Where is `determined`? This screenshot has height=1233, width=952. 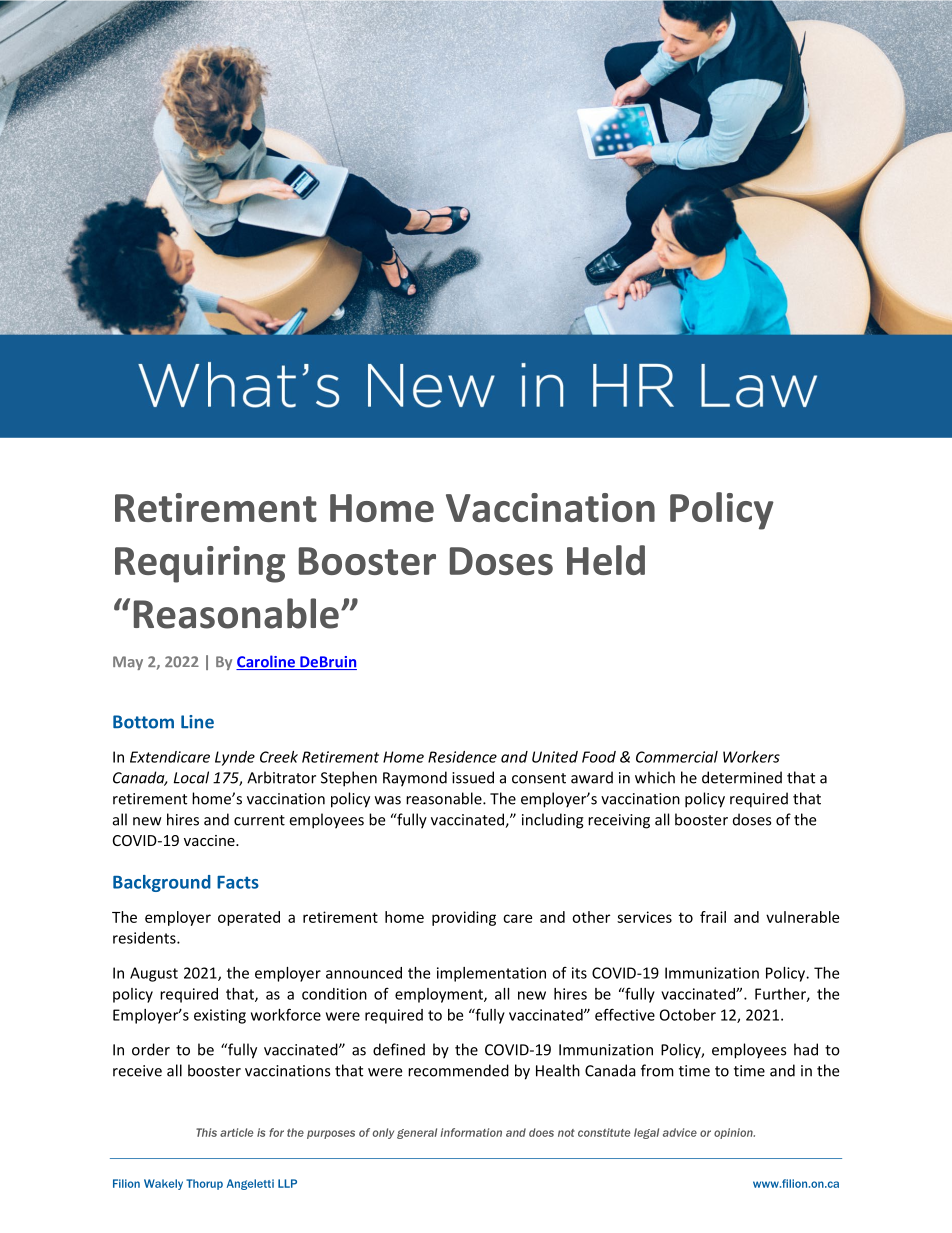
determined is located at coordinates (742, 777).
